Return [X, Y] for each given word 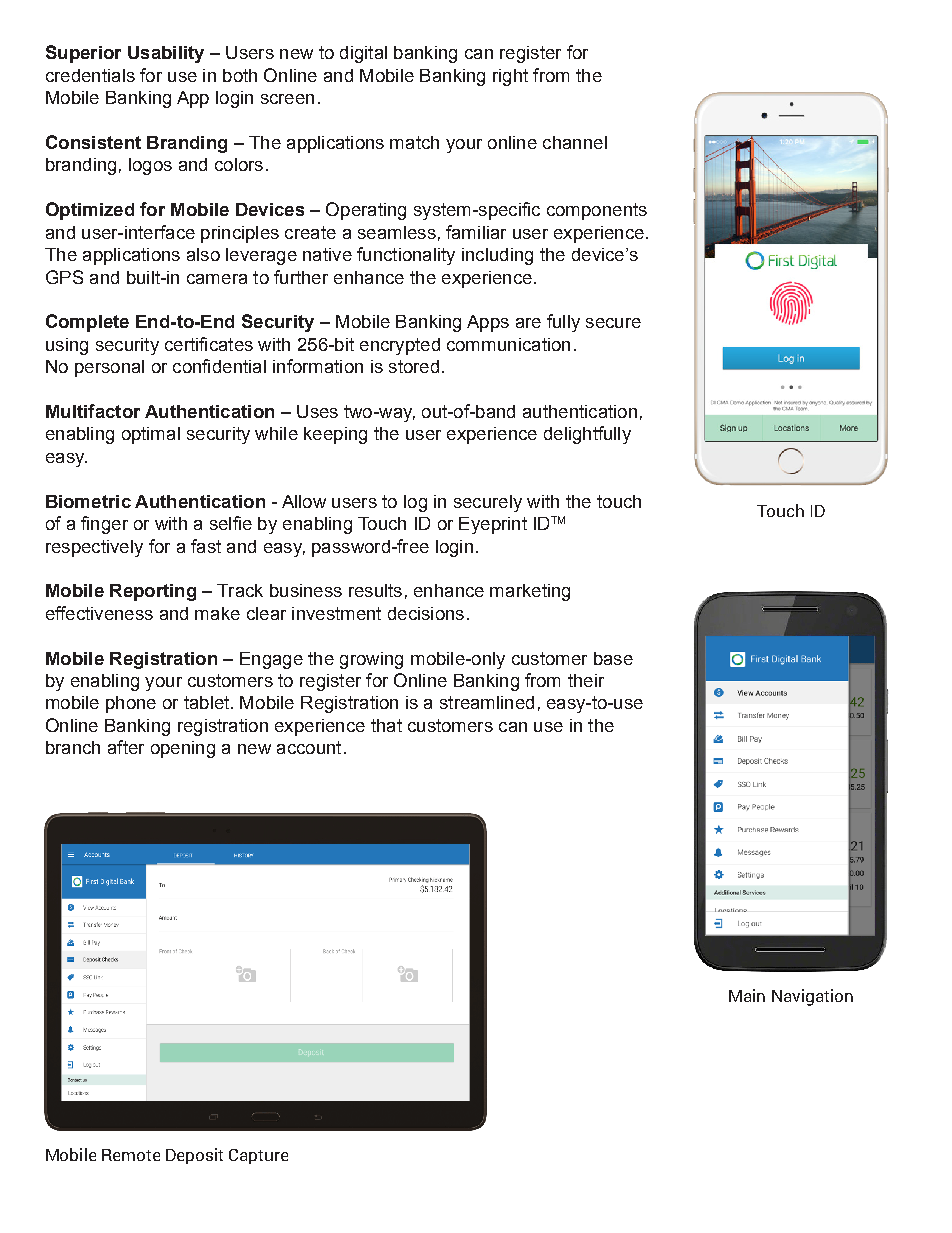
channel [575, 142]
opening [183, 749]
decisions [426, 613]
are [528, 323]
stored [414, 366]
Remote [131, 1155]
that [386, 725]
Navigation [812, 997]
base [613, 658]
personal [109, 368]
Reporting [153, 592]
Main [747, 995]
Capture [258, 1156]
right [510, 77]
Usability [166, 54]
